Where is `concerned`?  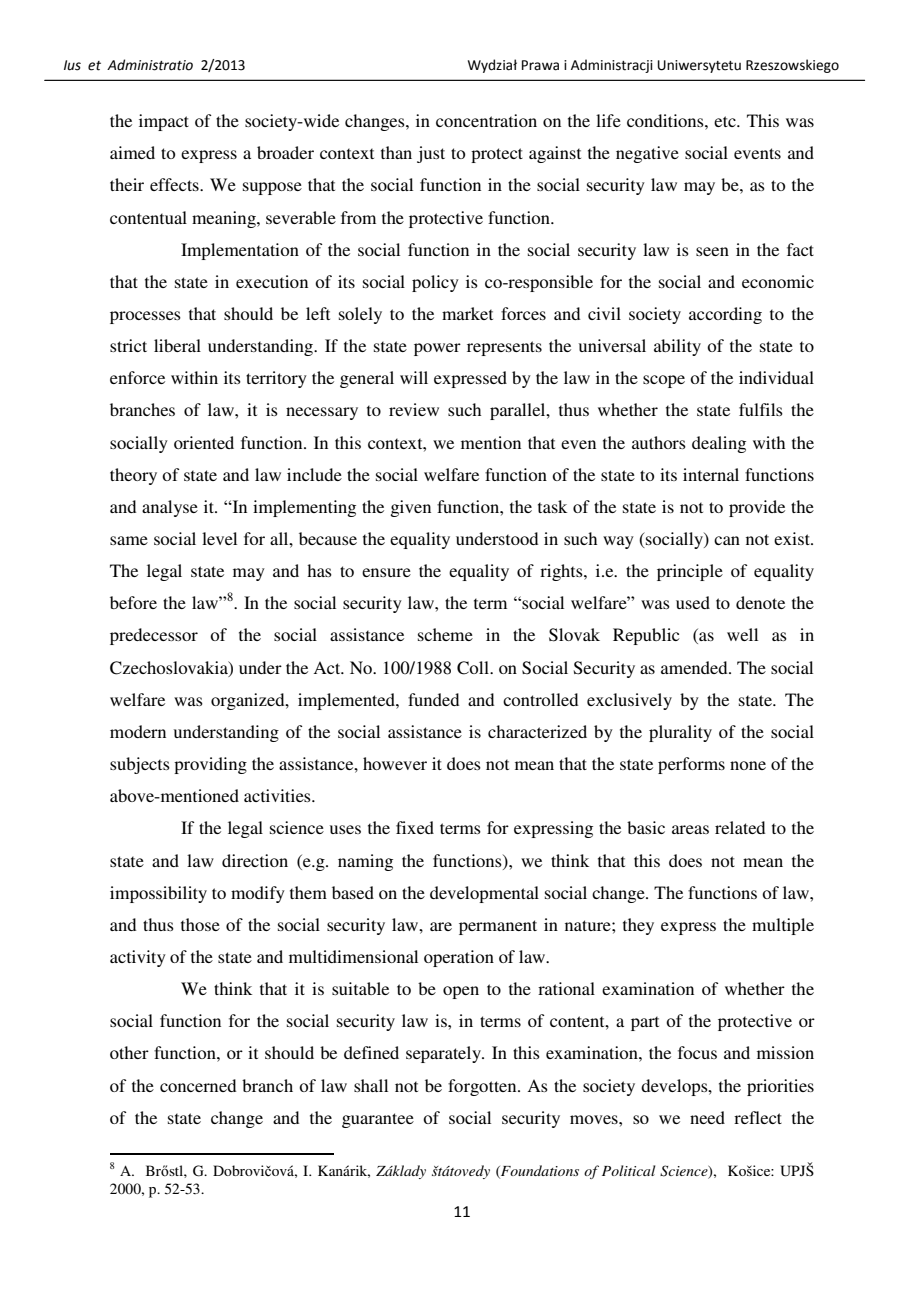
concerned is located at coordinates (198, 1085).
